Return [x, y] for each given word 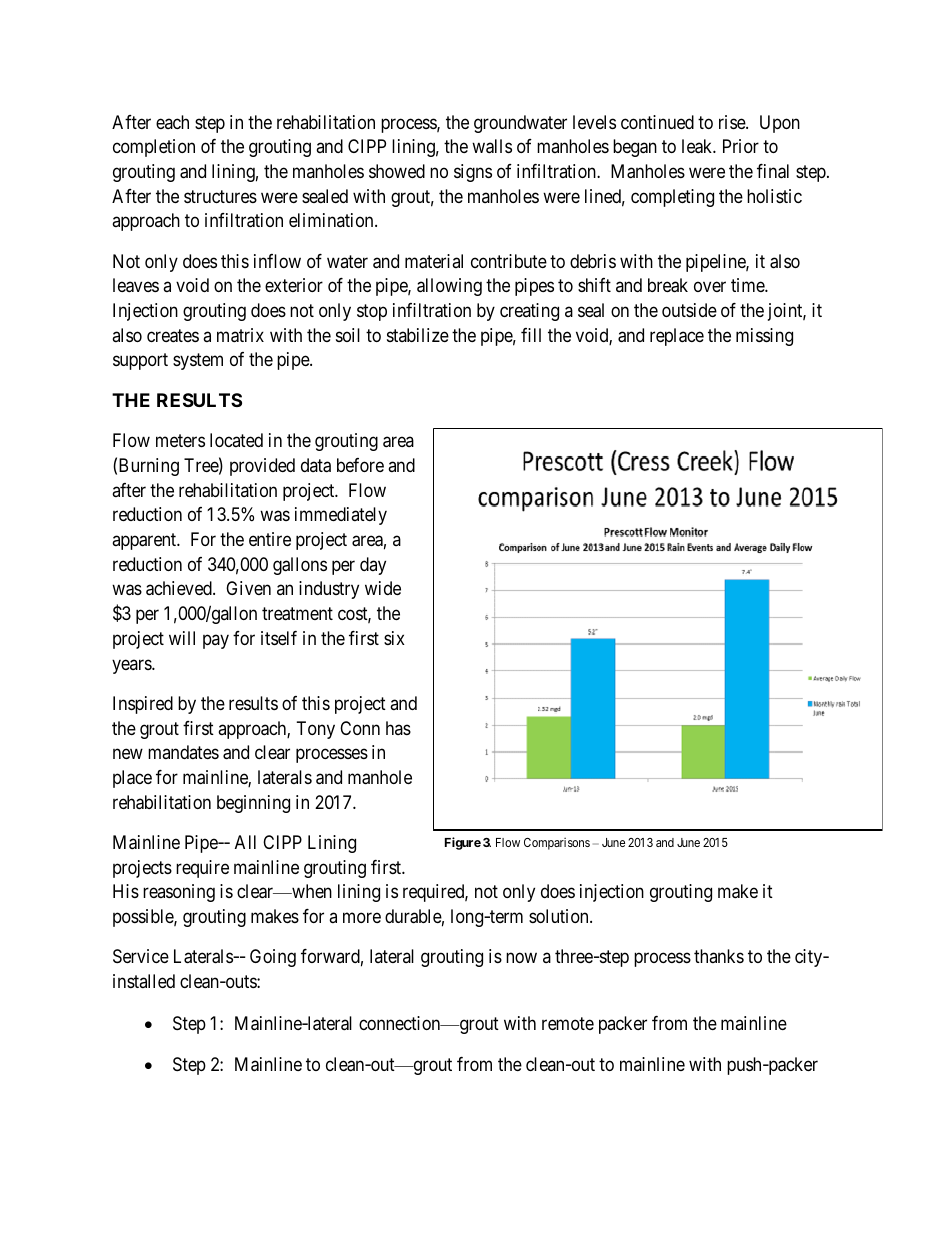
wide [383, 588]
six [394, 638]
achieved [180, 588]
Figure [463, 843]
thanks [719, 956]
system [198, 362]
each [172, 122]
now [521, 958]
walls [492, 146]
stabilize [418, 335]
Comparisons [557, 844]
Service [141, 956]
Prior [741, 146]
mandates [183, 752]
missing [764, 337]
